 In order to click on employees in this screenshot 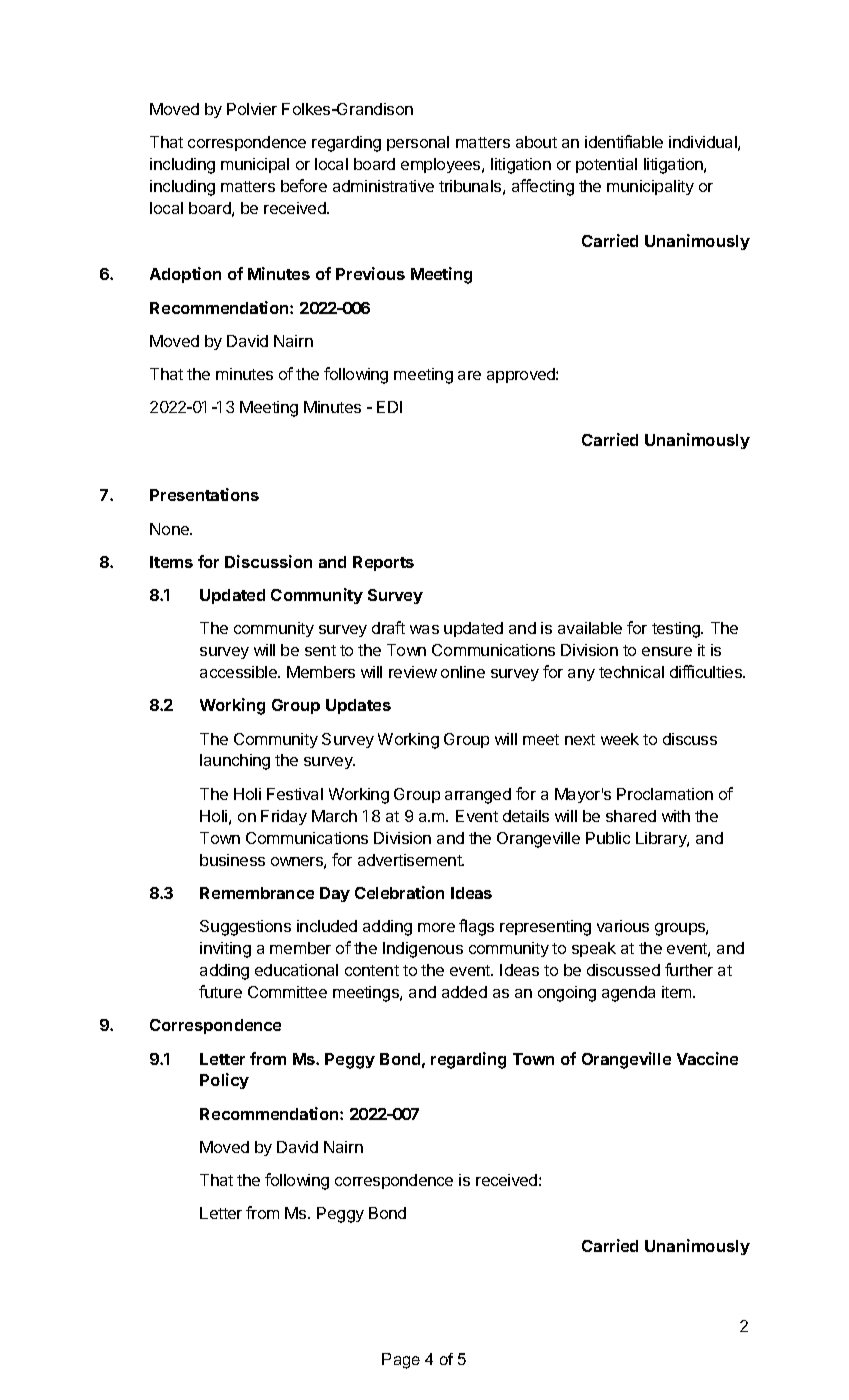, I will do `click(442, 165)`.
